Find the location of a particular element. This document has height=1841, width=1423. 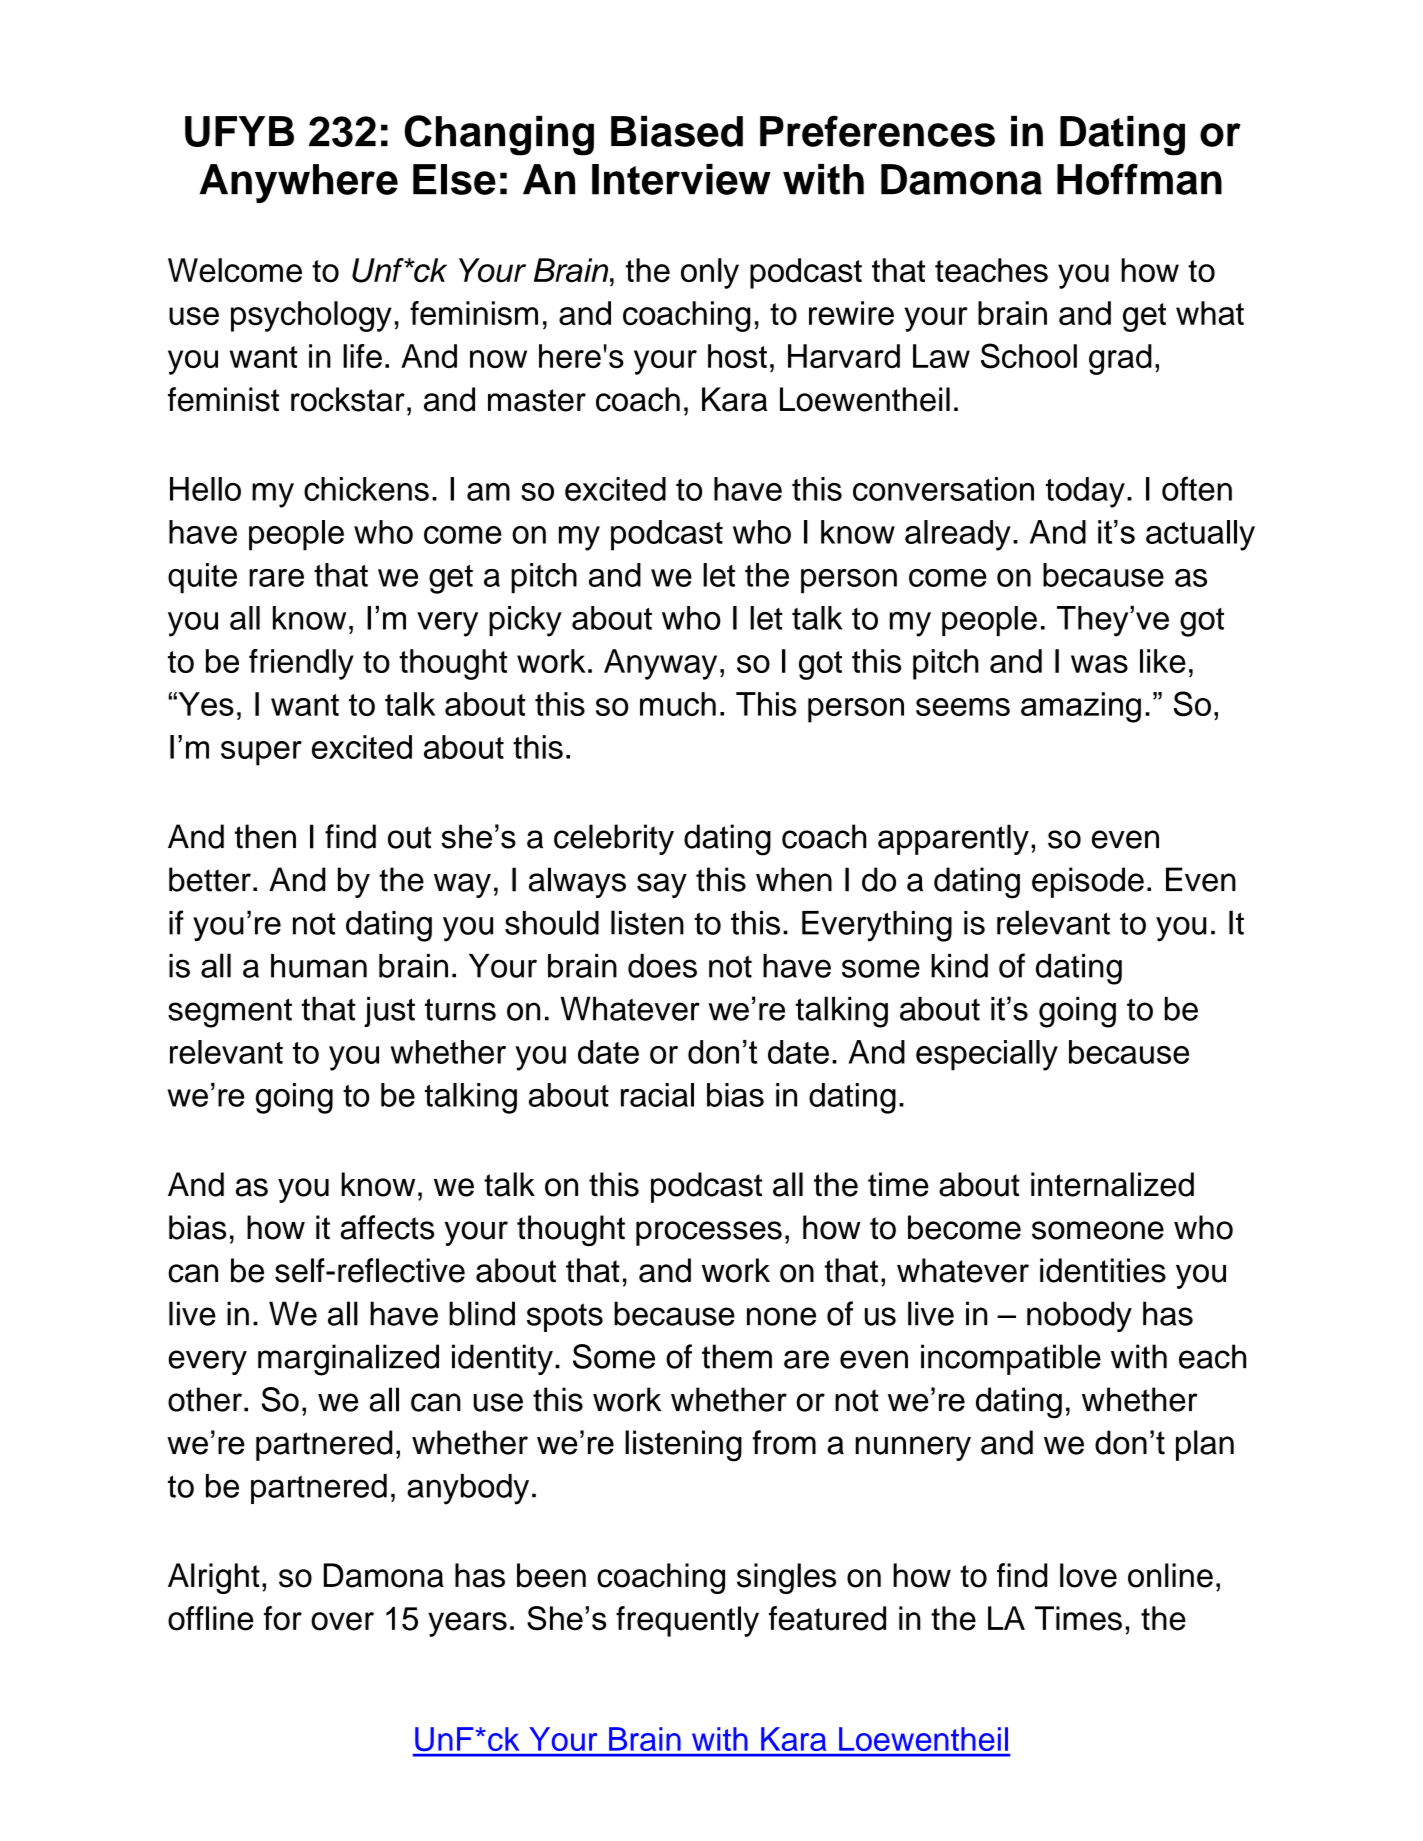

Hoffman is located at coordinates (1139, 179).
